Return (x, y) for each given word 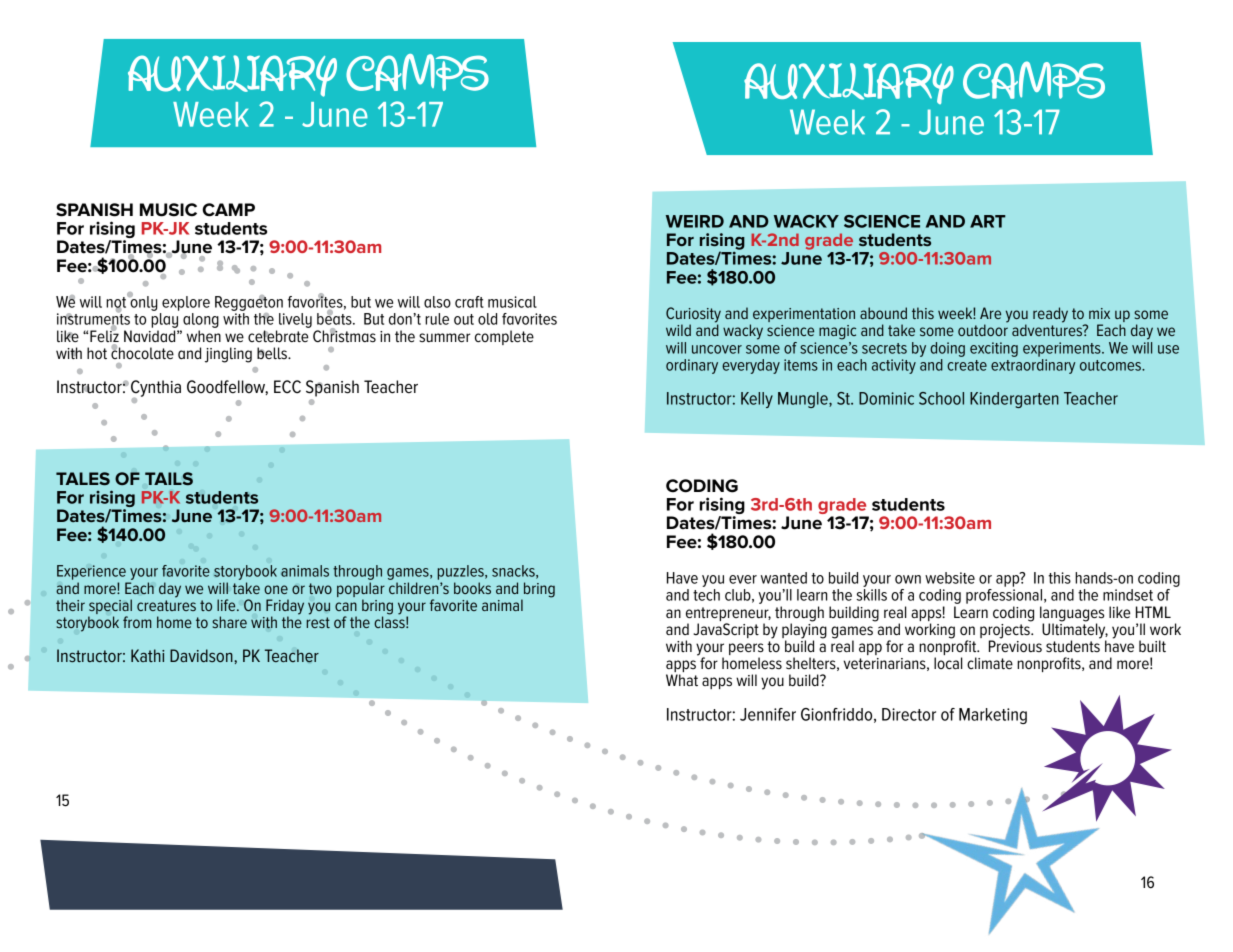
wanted (784, 578)
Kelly (757, 400)
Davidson (202, 655)
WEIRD (695, 221)
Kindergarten (1014, 400)
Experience (91, 572)
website (950, 578)
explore (186, 303)
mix (1099, 313)
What (682, 680)
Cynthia (156, 389)
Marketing (993, 716)
